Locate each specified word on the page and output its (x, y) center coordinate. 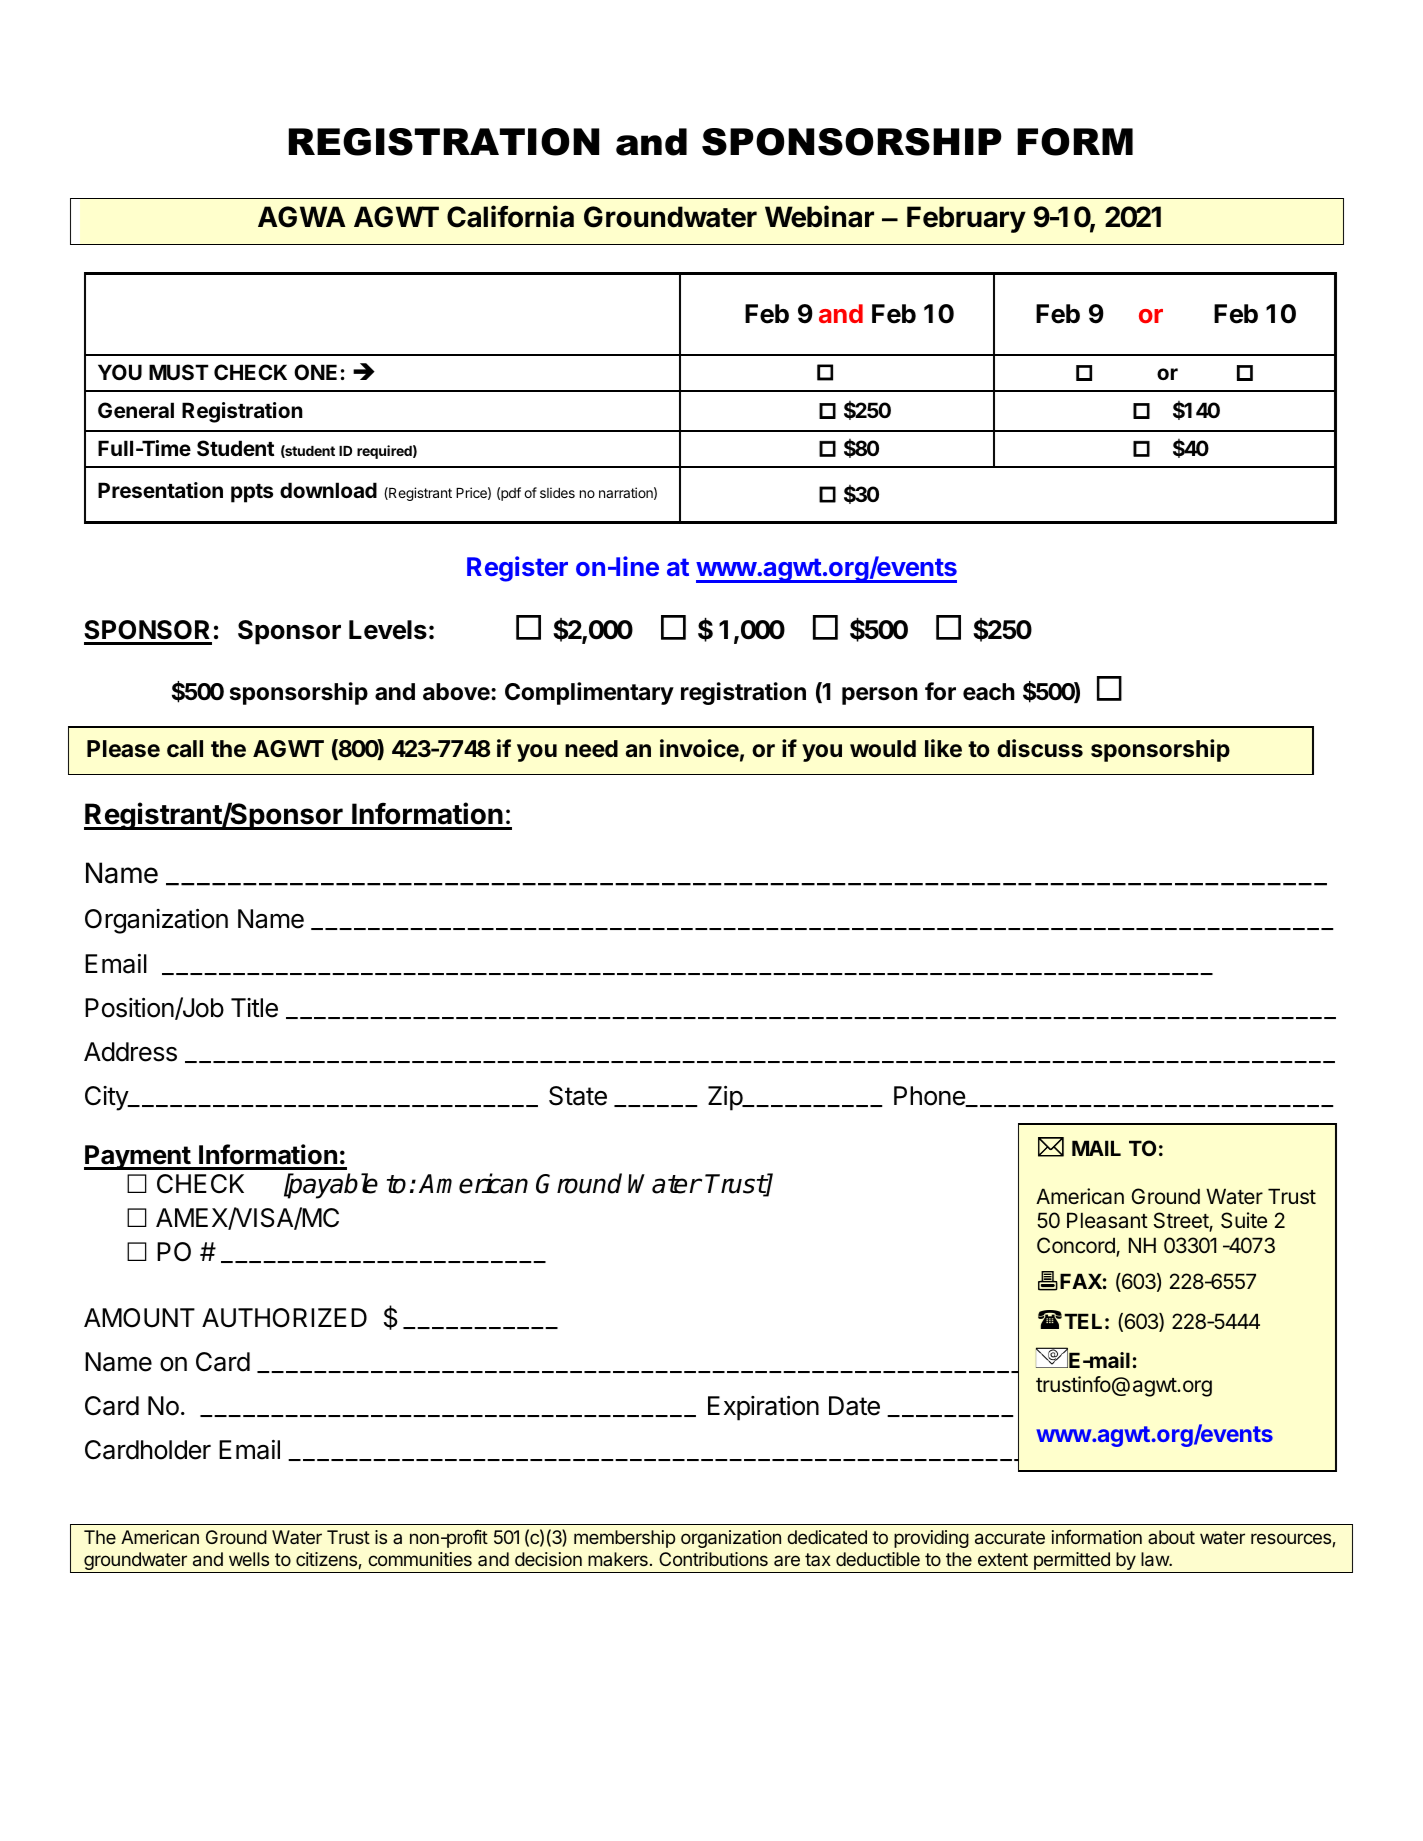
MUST (179, 372)
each (989, 692)
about (1171, 1537)
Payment (138, 1157)
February (966, 219)
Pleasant (1107, 1220)
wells (249, 1559)
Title (254, 1008)
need (591, 749)
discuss (1040, 748)
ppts (252, 493)
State (578, 1096)
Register (517, 569)
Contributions (713, 1559)
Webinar (819, 216)
